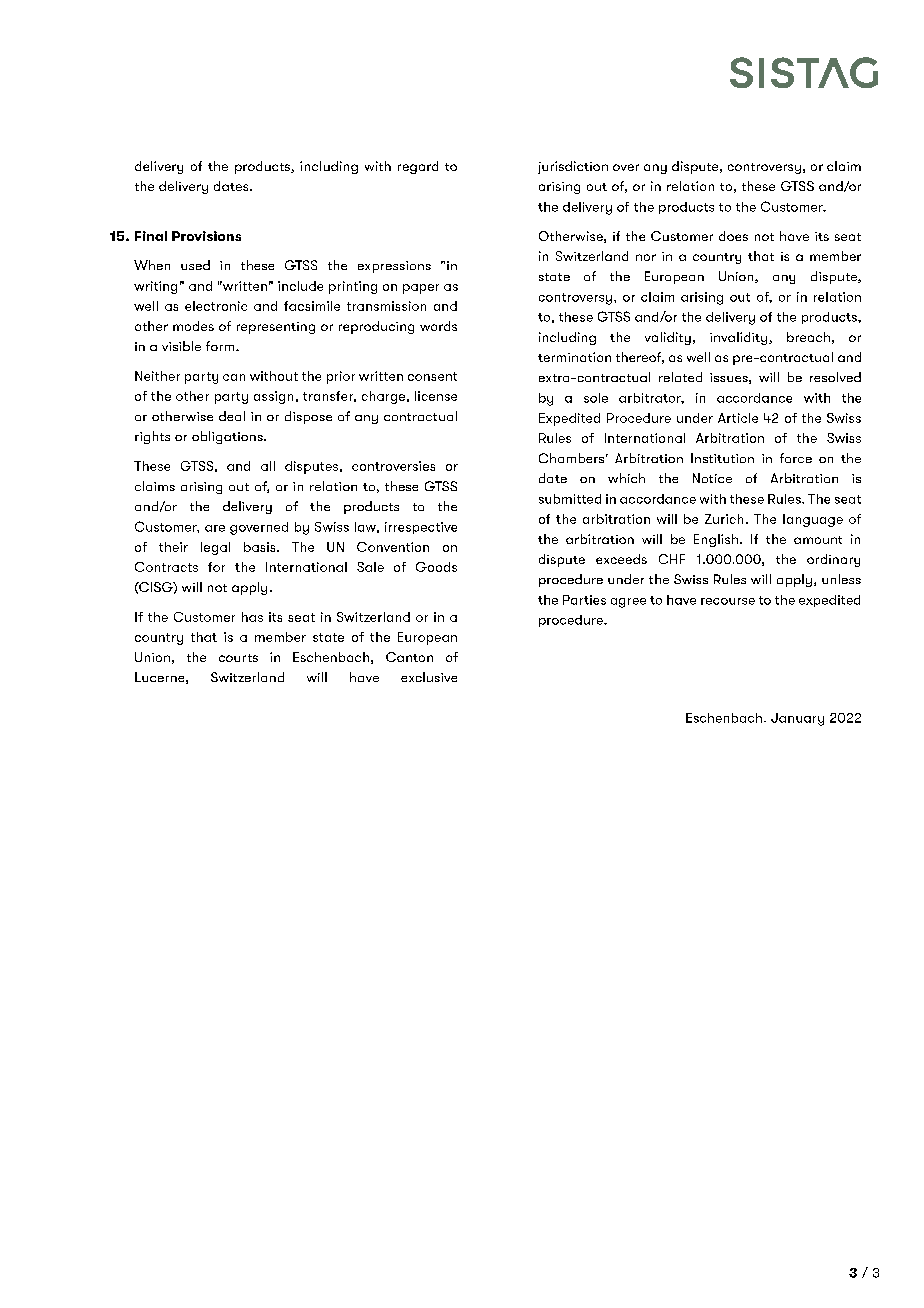  I want to click on Chambers, so click(571, 458).
